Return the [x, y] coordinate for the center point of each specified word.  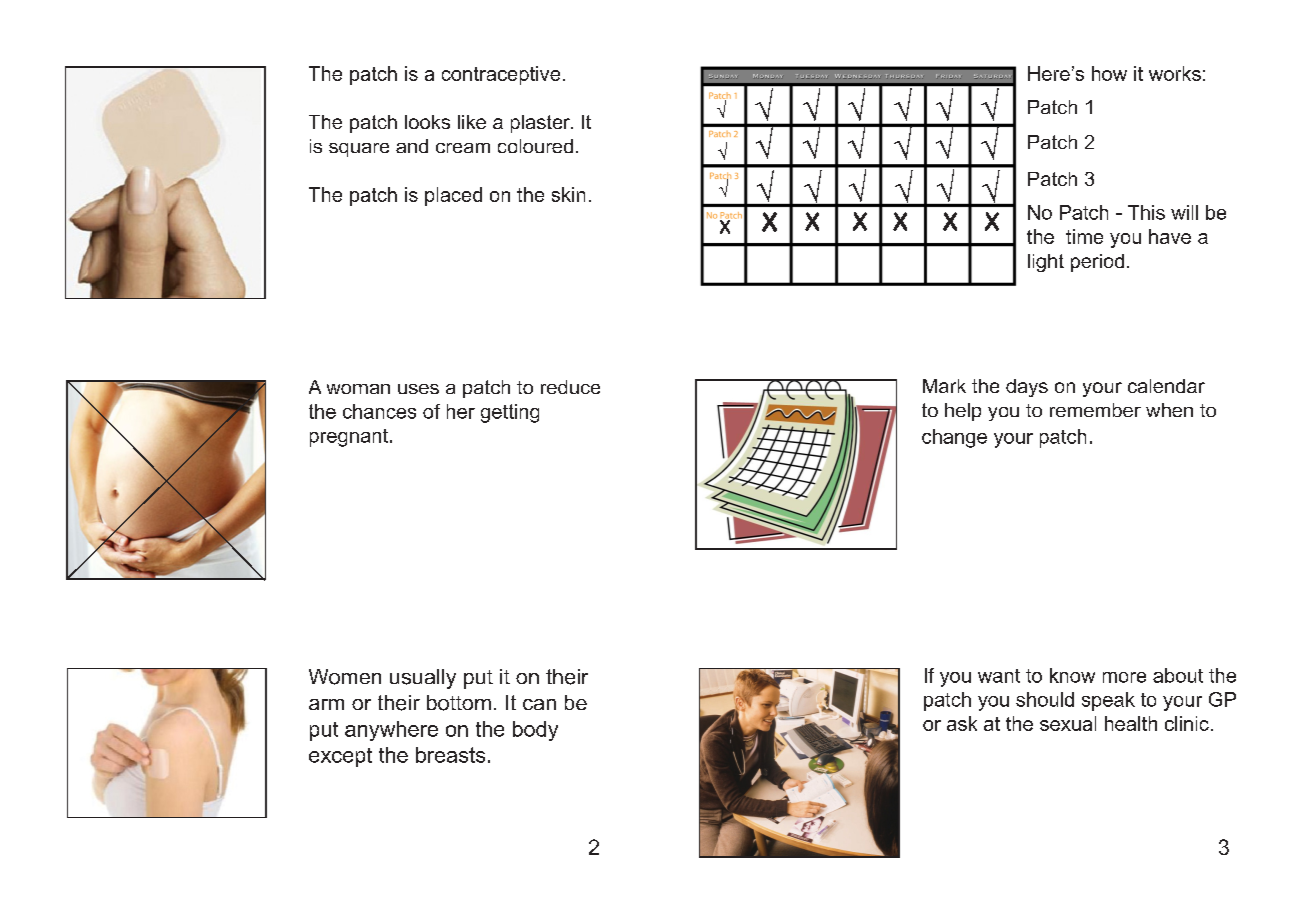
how [1109, 73]
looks [427, 122]
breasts [450, 755]
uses [418, 389]
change [954, 438]
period [1097, 263]
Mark [944, 386]
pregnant [349, 438]
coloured [535, 146]
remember [1095, 410]
